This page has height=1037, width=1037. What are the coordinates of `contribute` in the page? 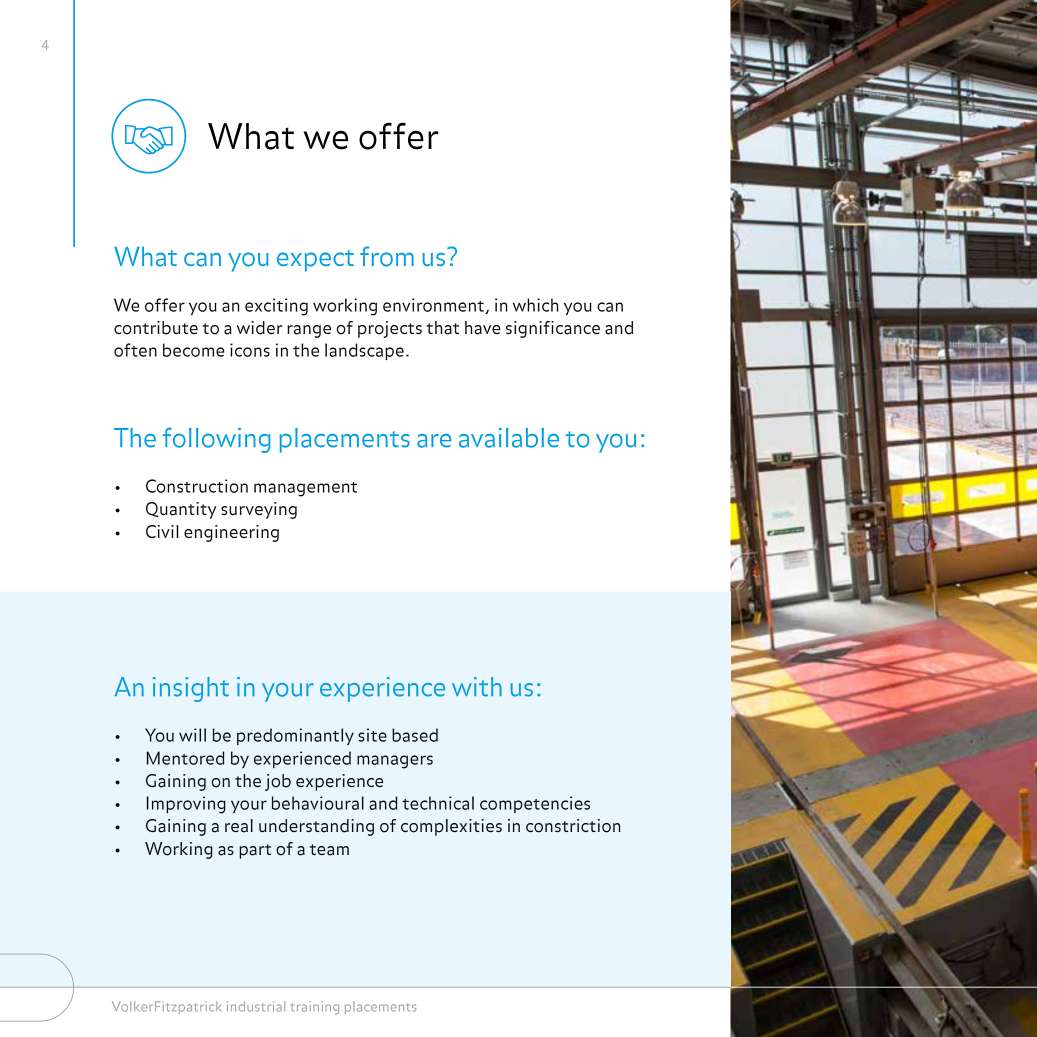 It's located at (156, 328).
